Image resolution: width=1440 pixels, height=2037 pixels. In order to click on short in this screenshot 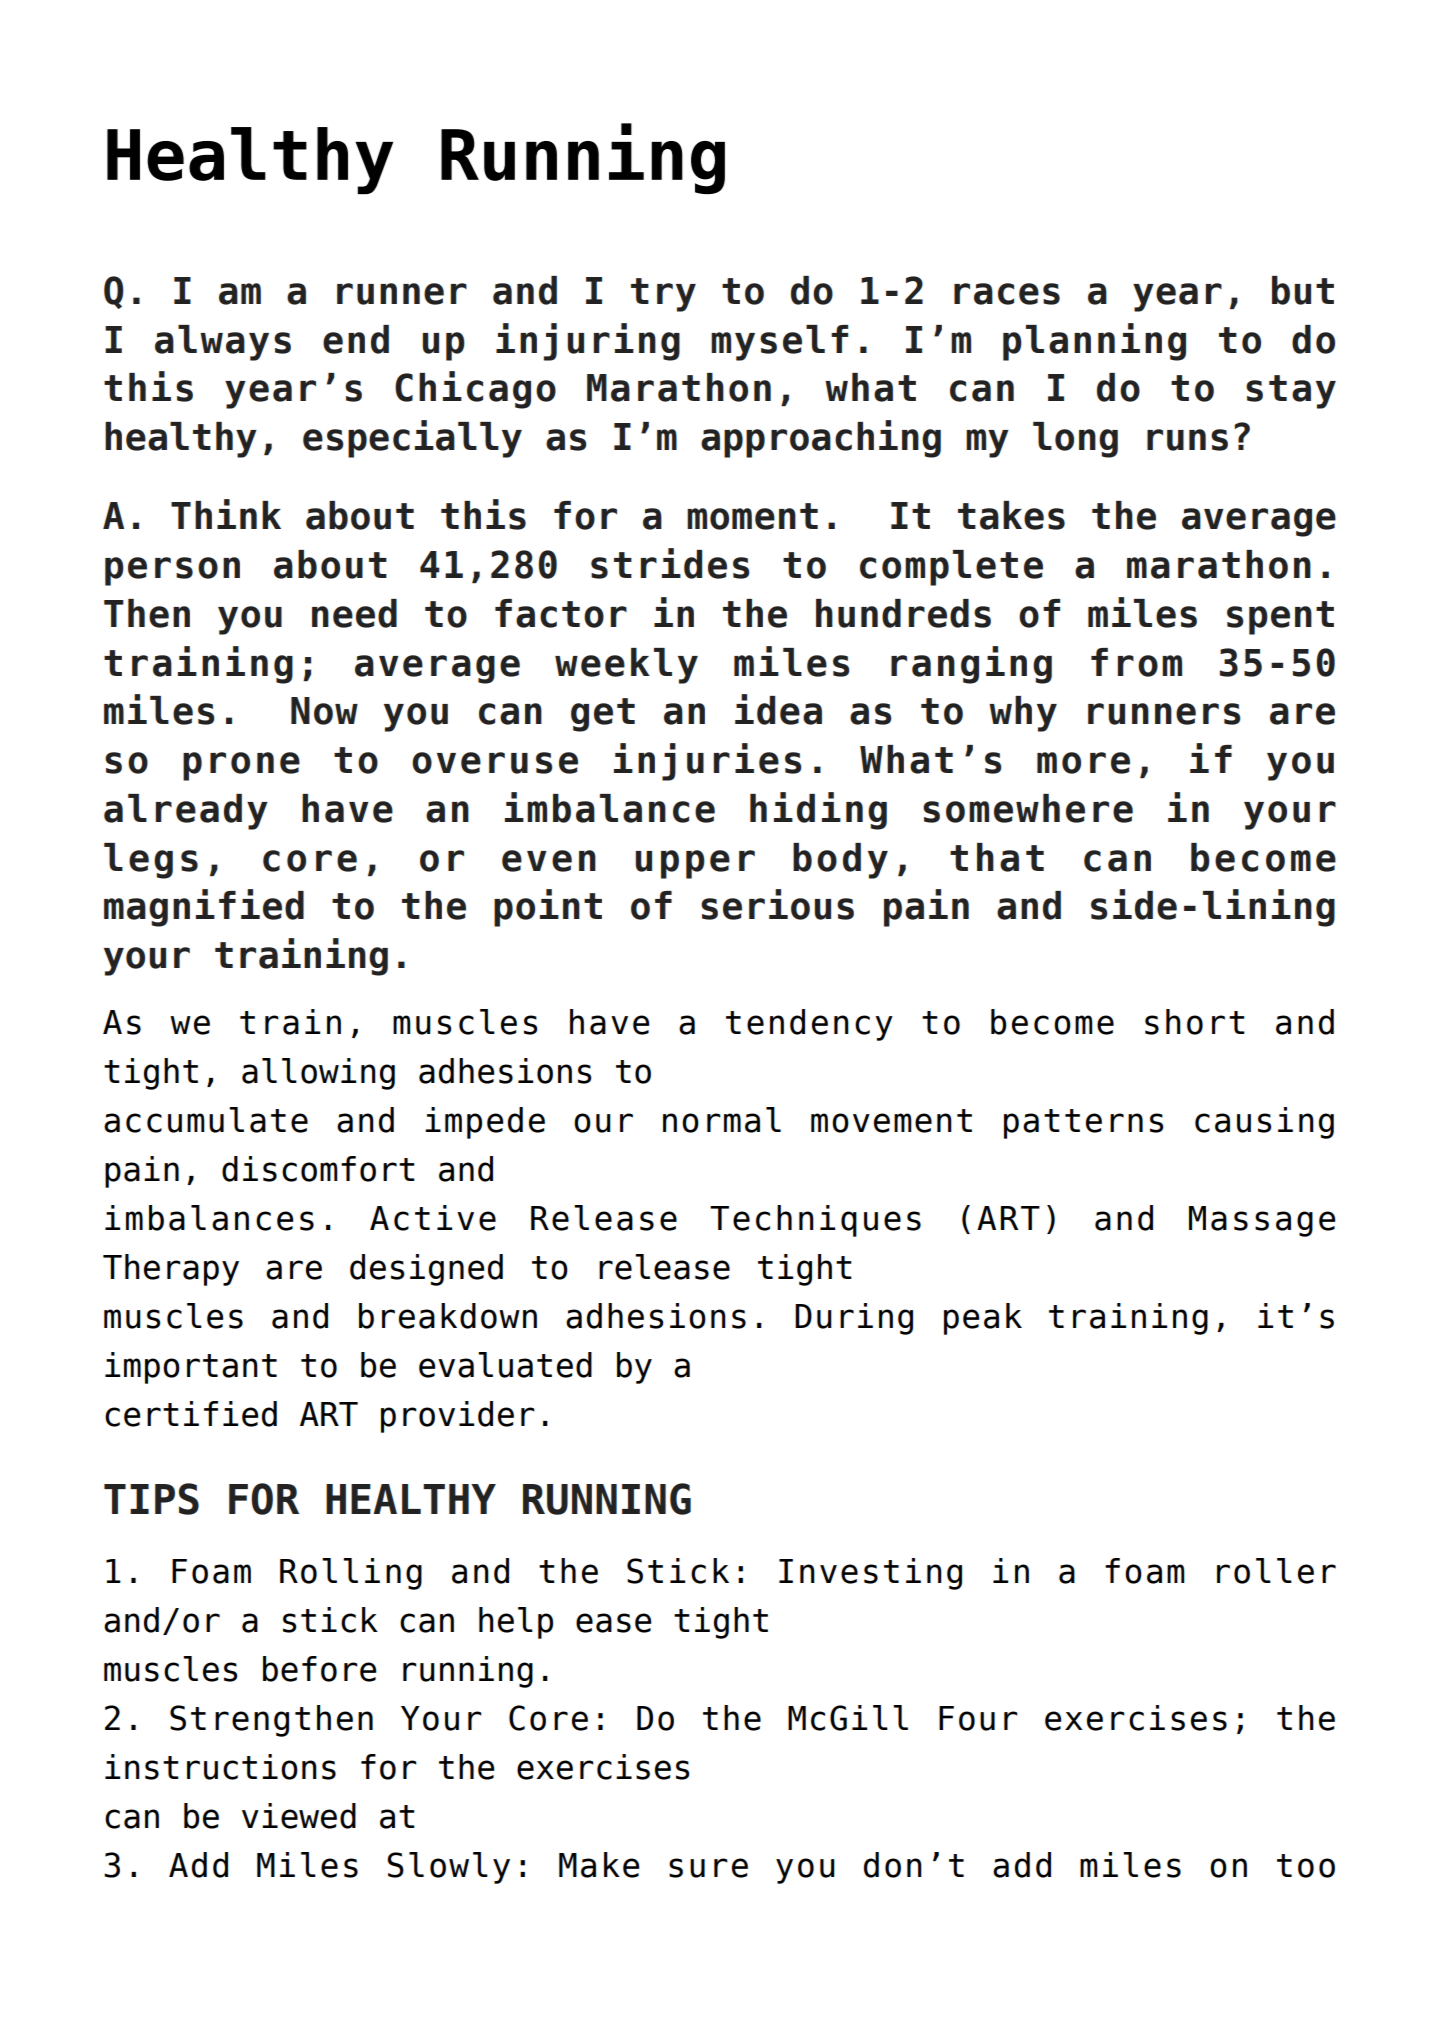, I will do `click(1195, 1022)`.
